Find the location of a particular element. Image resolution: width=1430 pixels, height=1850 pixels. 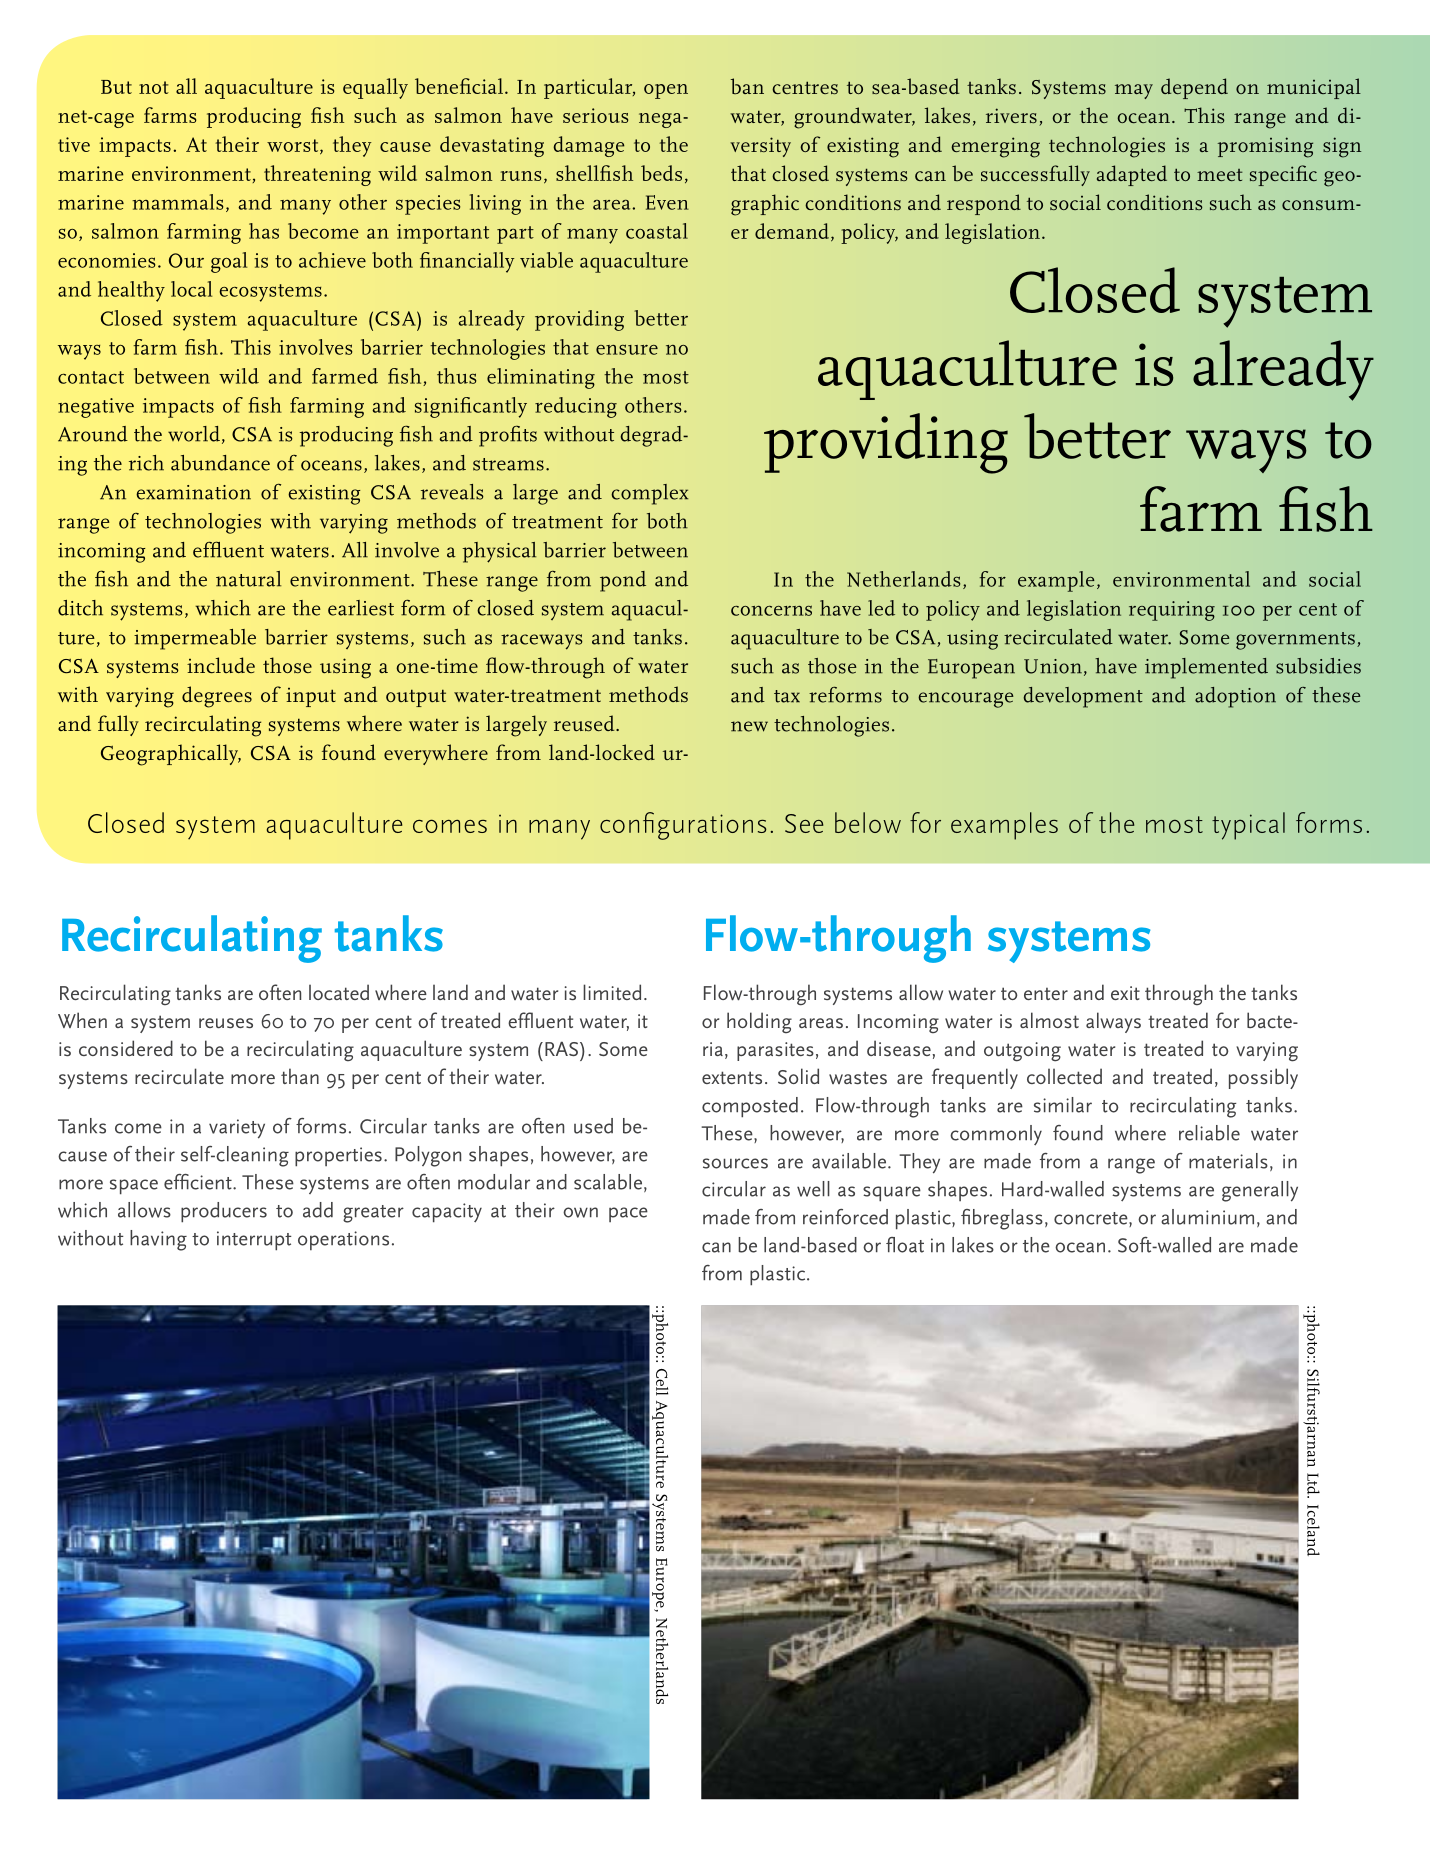

open is located at coordinates (666, 91).
